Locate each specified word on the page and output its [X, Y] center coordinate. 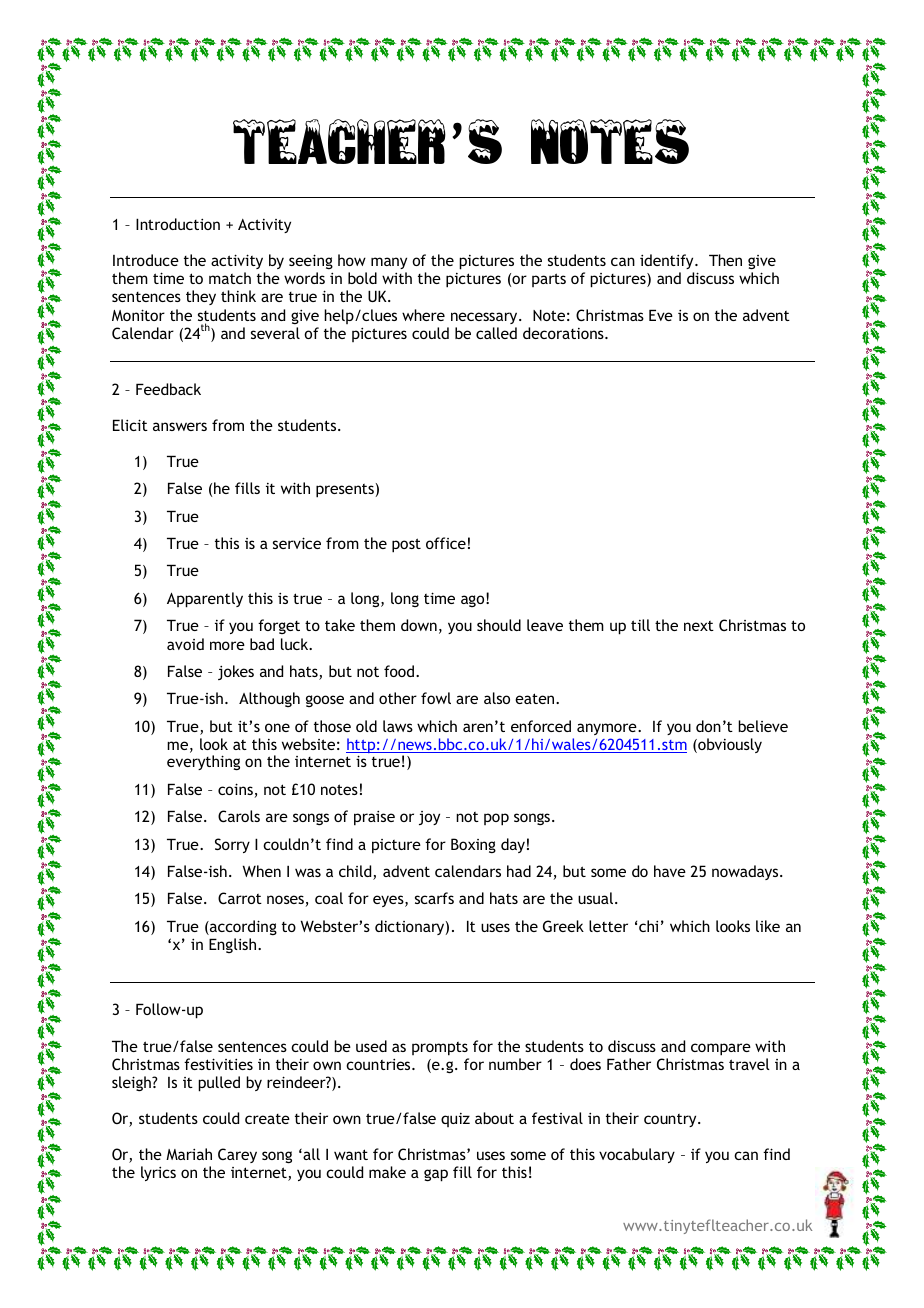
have [670, 871]
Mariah [189, 1154]
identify [668, 261]
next [699, 626]
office [446, 543]
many [389, 263]
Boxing [473, 845]
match [230, 278]
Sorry [232, 845]
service [297, 543]
